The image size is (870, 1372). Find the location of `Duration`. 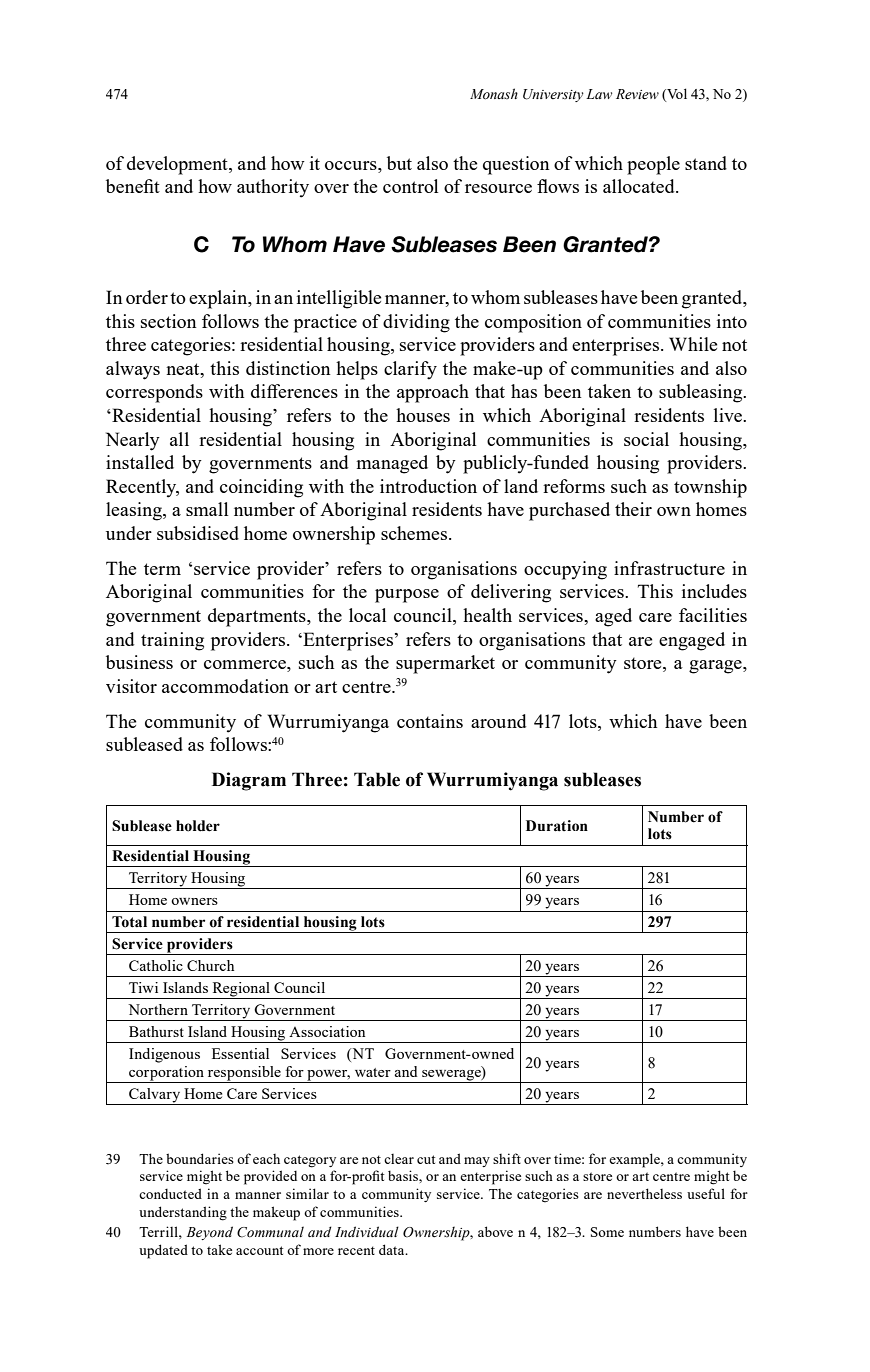

Duration is located at coordinates (557, 826).
